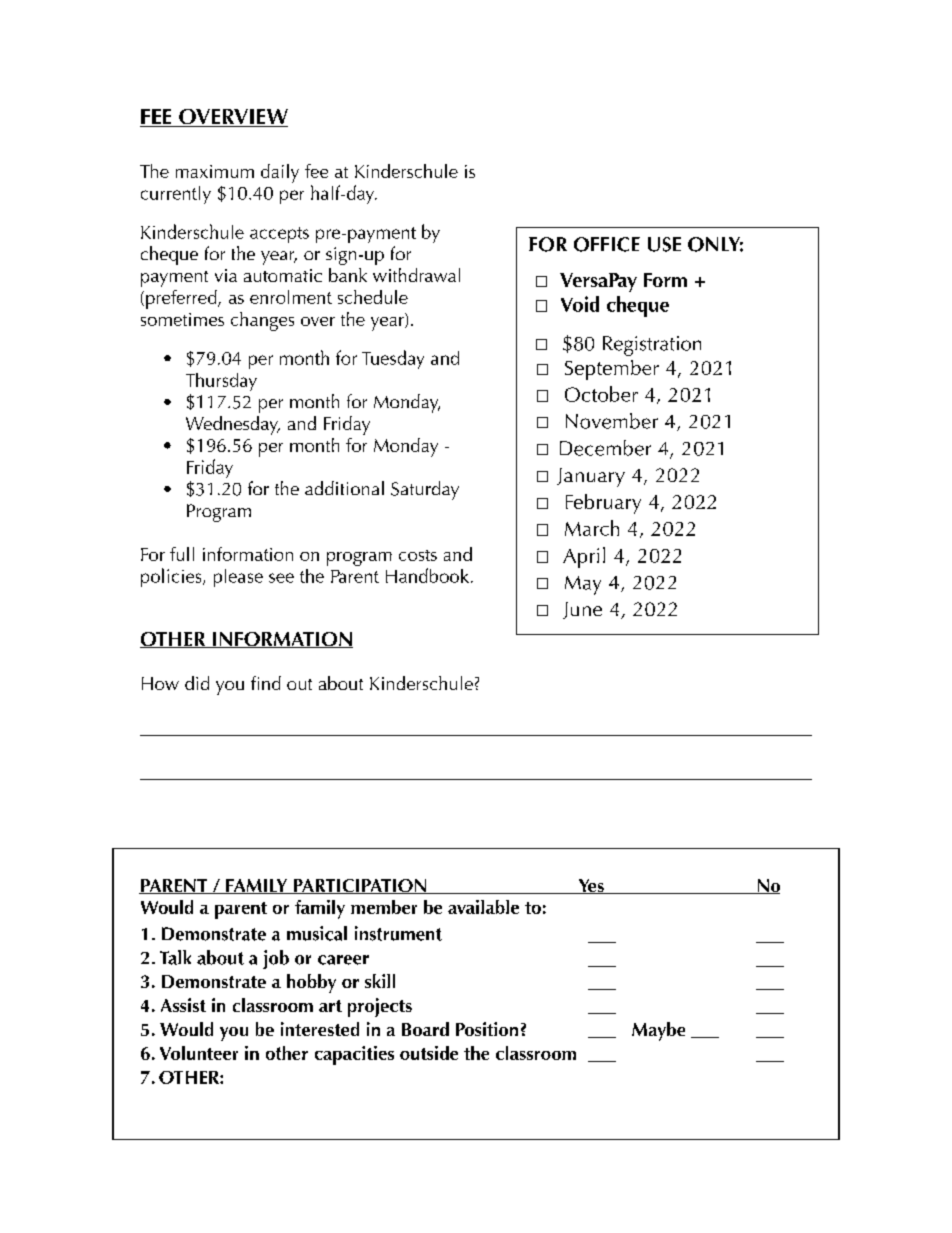  I want to click on withdrawal, so click(416, 275).
